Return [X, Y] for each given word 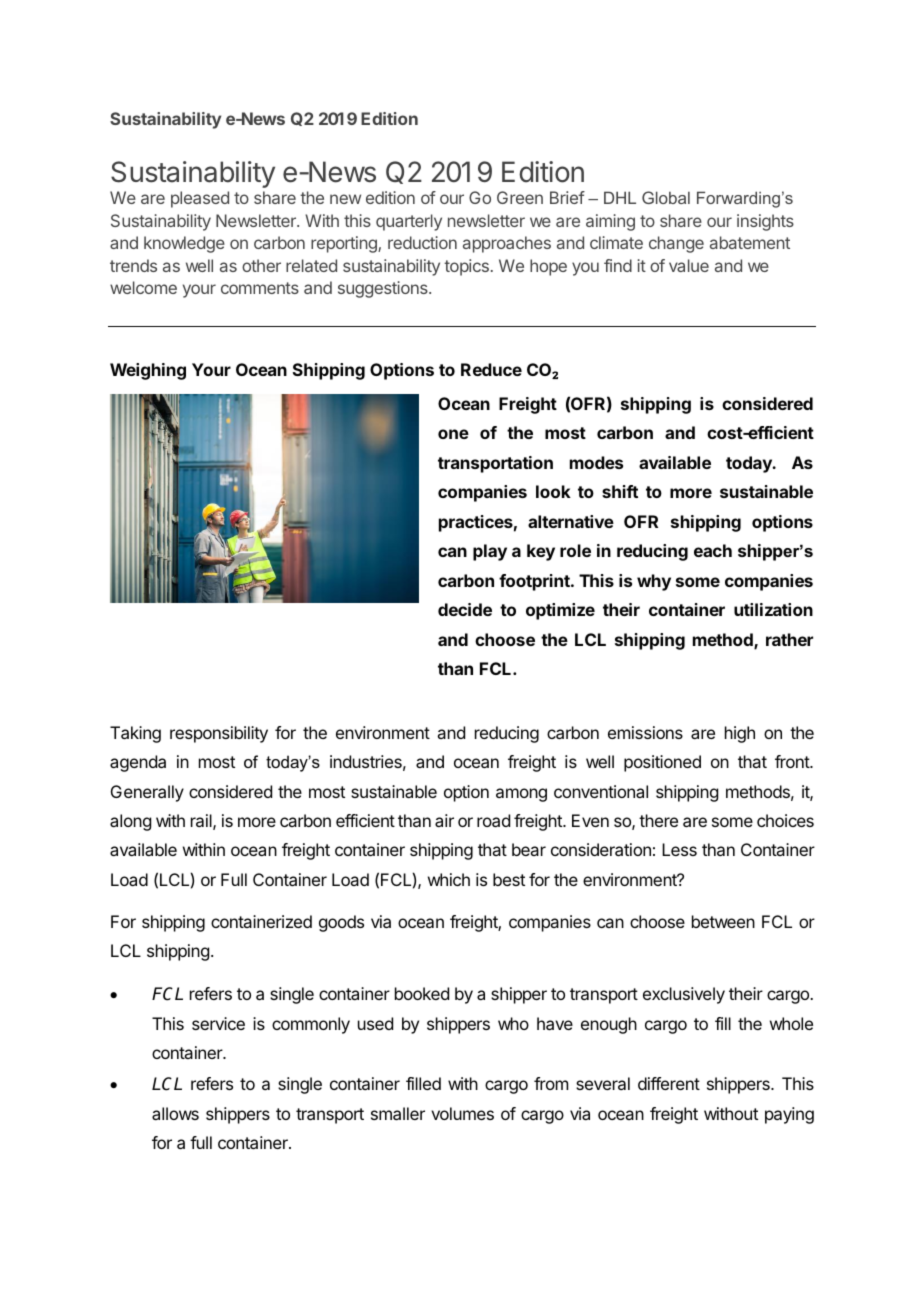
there [658, 820]
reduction [422, 242]
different [669, 1083]
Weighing [148, 371]
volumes [462, 1113]
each [713, 550]
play [490, 552]
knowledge [184, 244]
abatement [750, 242]
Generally [147, 793]
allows [175, 1113]
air [444, 820]
